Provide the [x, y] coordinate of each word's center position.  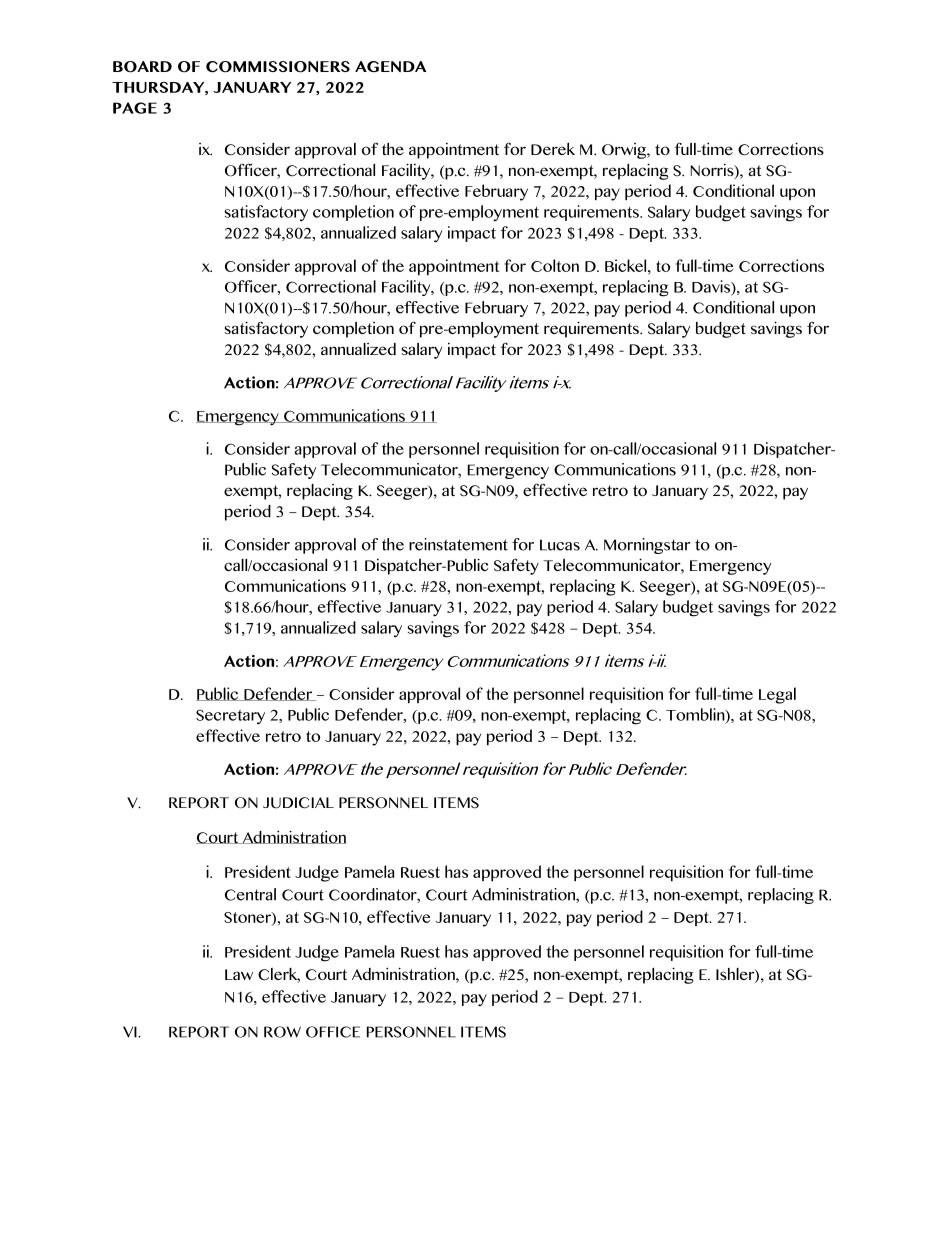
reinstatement [458, 544]
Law [239, 974]
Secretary [230, 716]
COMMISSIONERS [278, 67]
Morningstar [647, 546]
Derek [553, 148]
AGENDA [391, 66]
